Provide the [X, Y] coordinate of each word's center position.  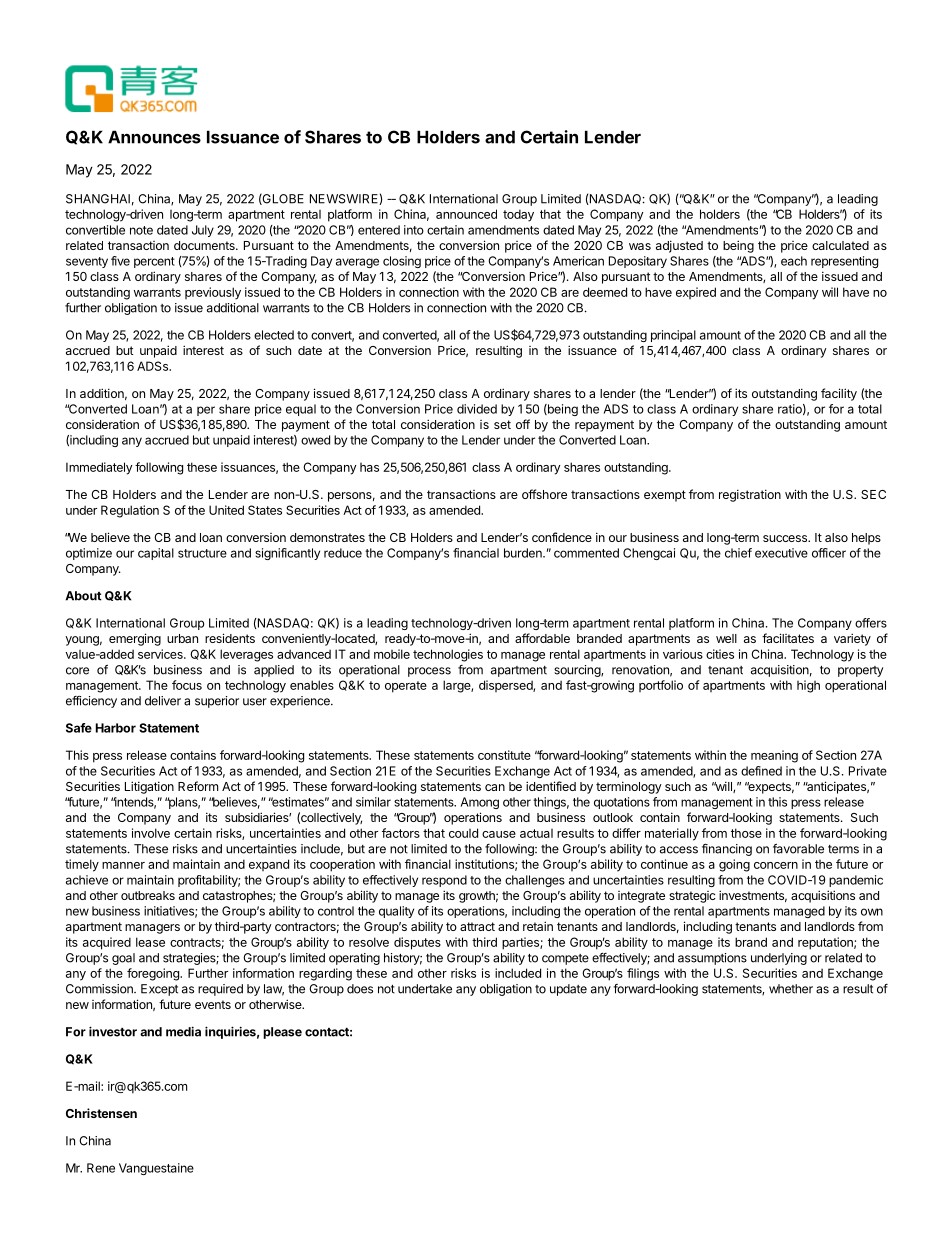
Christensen [101, 1113]
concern [776, 865]
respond [444, 881]
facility [839, 394]
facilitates [788, 638]
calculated [840, 245]
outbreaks [148, 895]
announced [466, 214]
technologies [448, 655]
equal [301, 410]
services [161, 654]
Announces [154, 137]
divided [477, 409]
